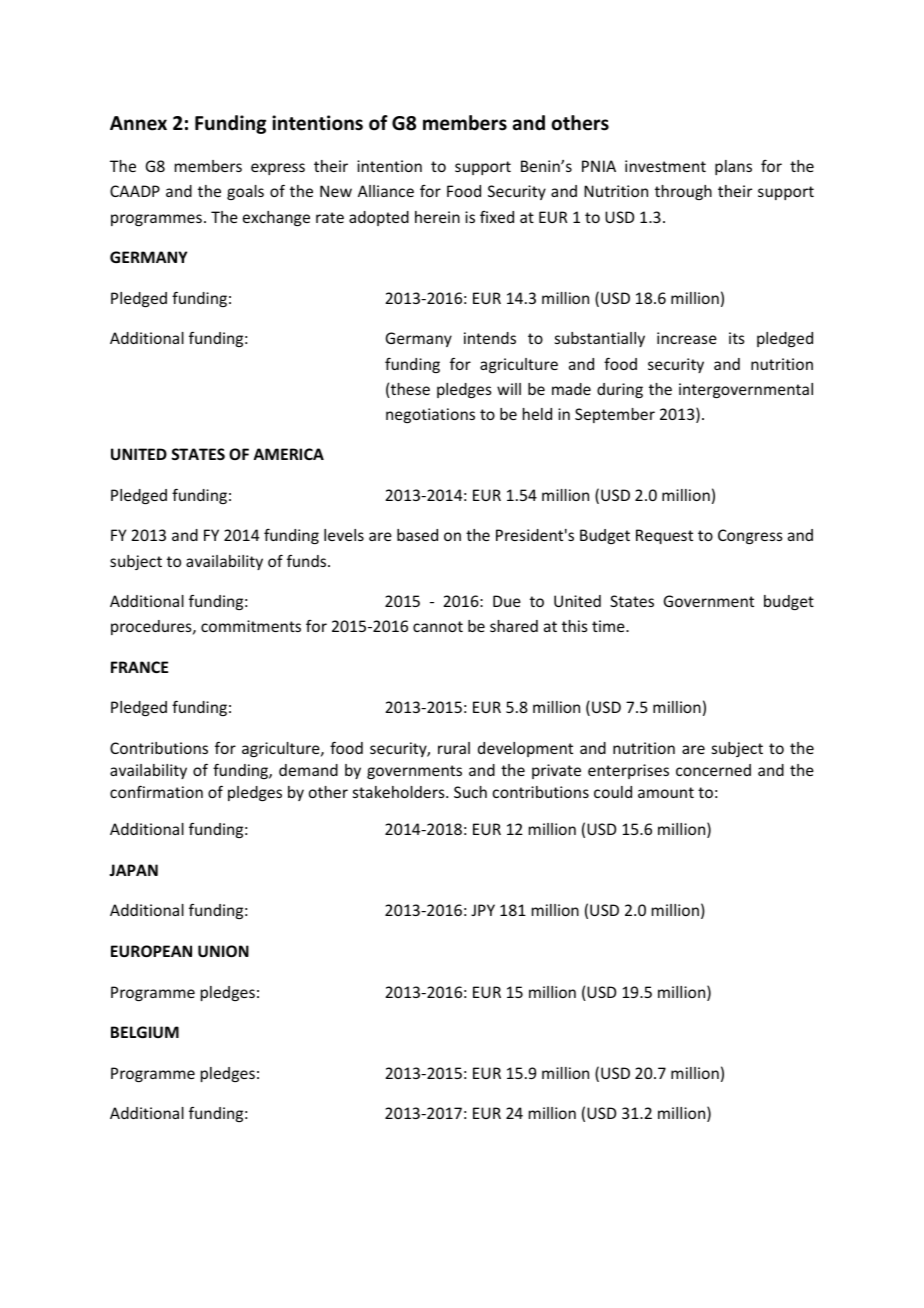 The height and width of the screenshot is (1308, 924). I want to click on JPY, so click(483, 910).
